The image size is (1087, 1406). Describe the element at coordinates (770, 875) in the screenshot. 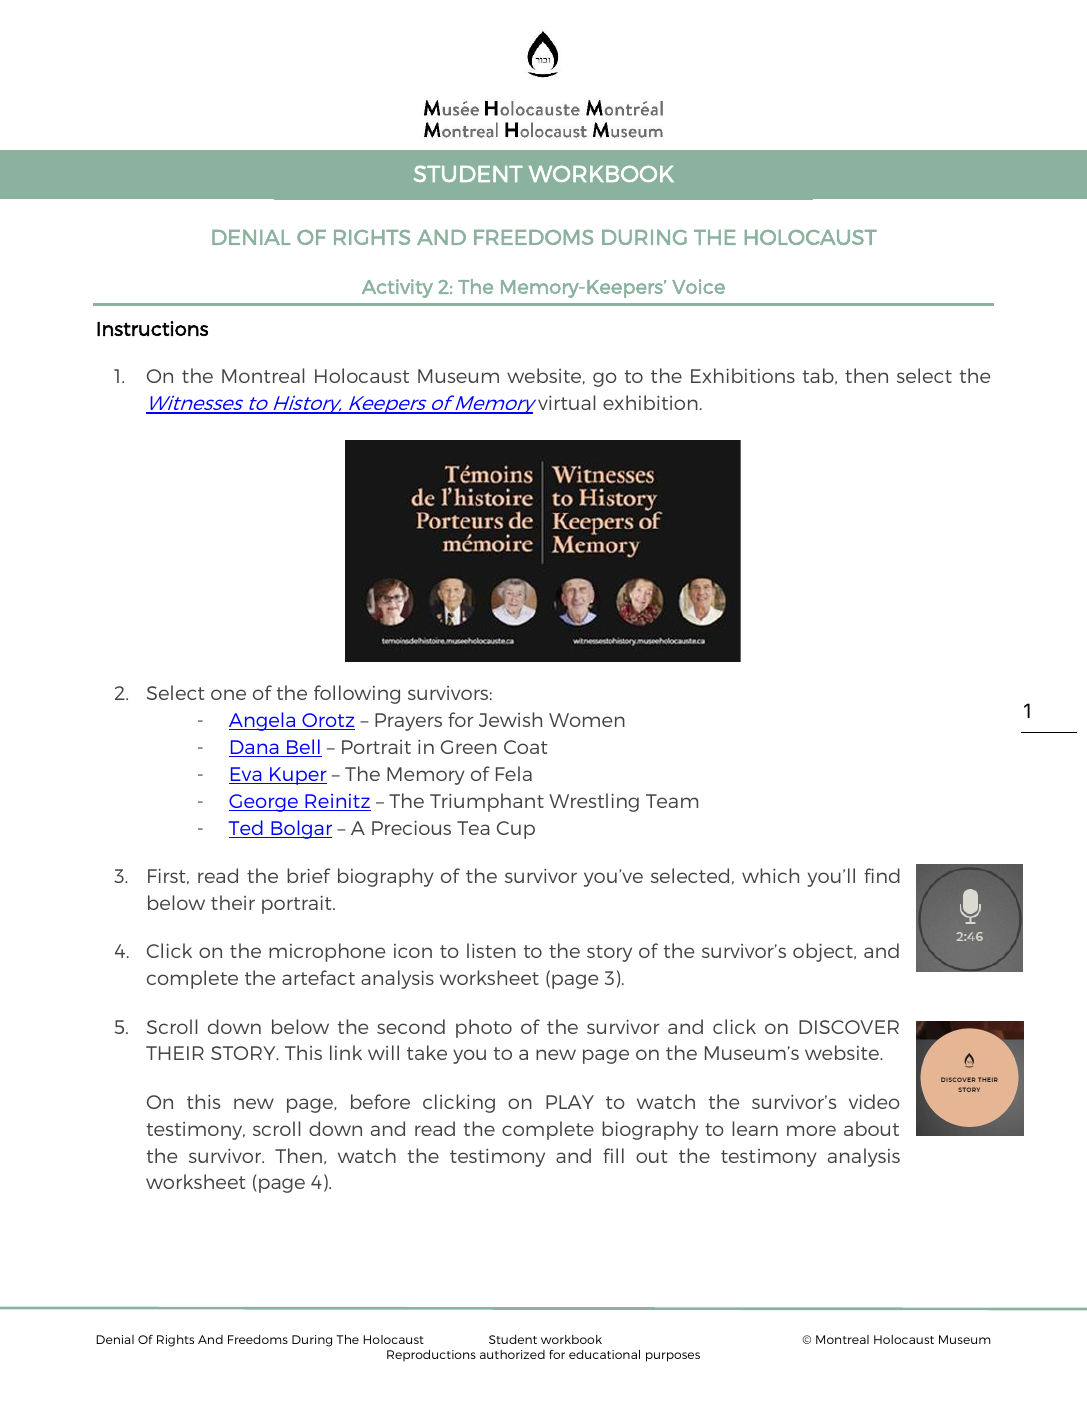

I see `which` at that location.
